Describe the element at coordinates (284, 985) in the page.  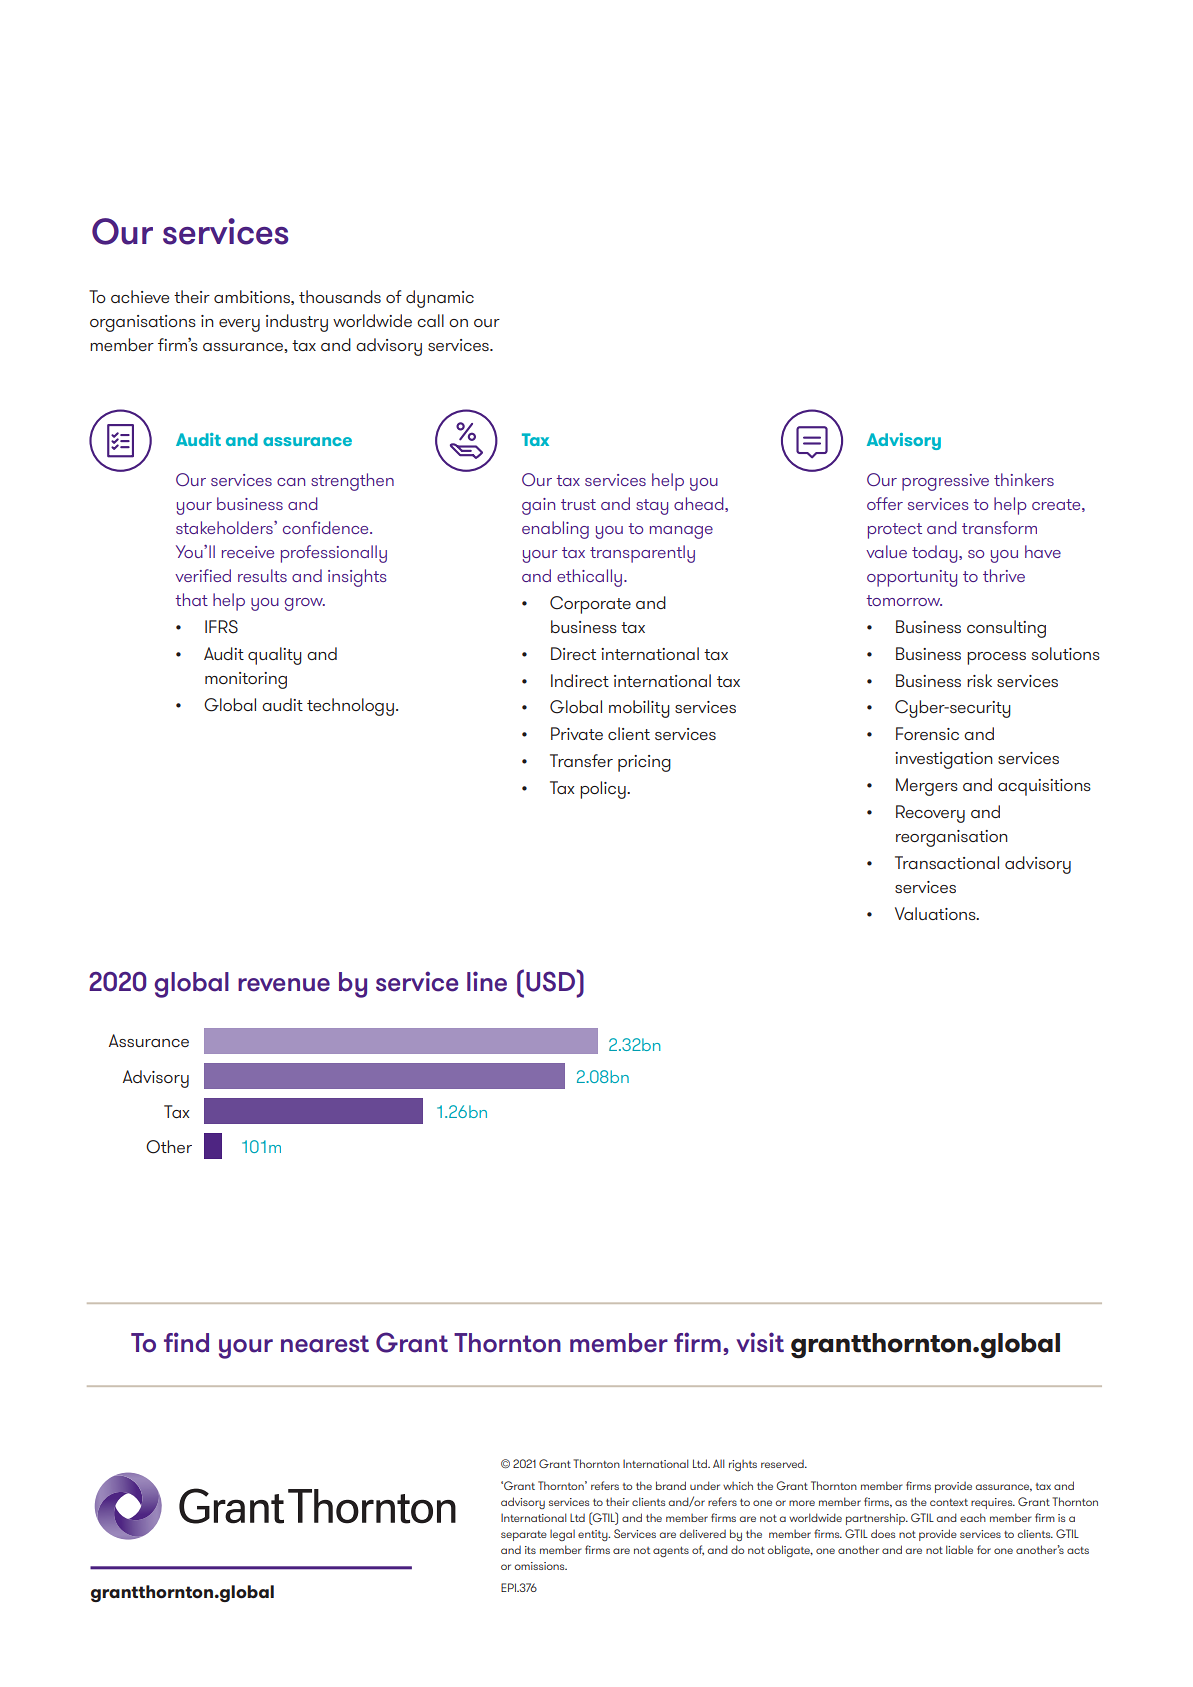
I see `revenue` at that location.
